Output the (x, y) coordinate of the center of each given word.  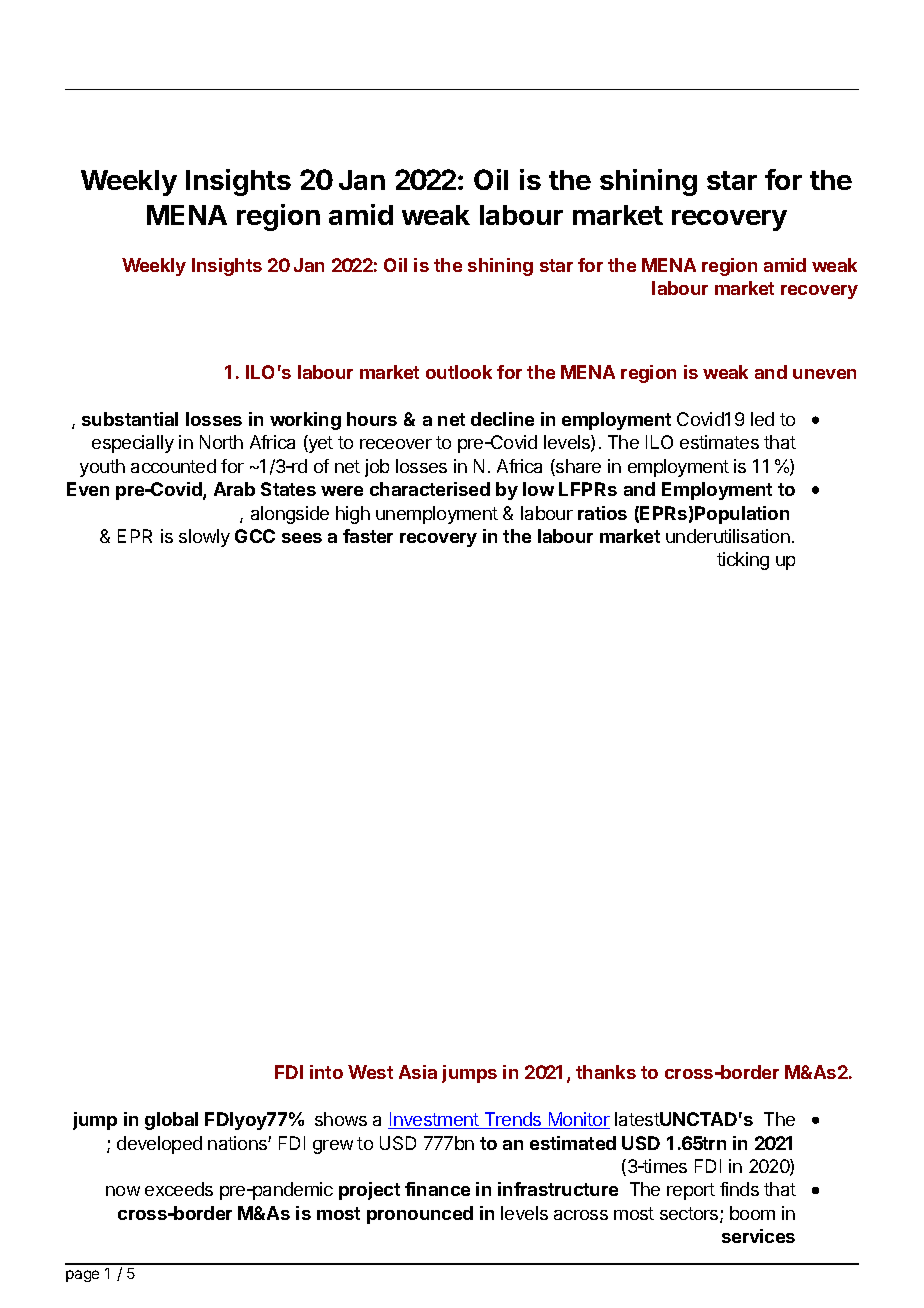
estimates (719, 442)
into (326, 1072)
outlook (459, 372)
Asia (418, 1072)
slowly (204, 538)
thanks (606, 1072)
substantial (130, 419)
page (82, 1276)
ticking (743, 561)
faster (368, 536)
